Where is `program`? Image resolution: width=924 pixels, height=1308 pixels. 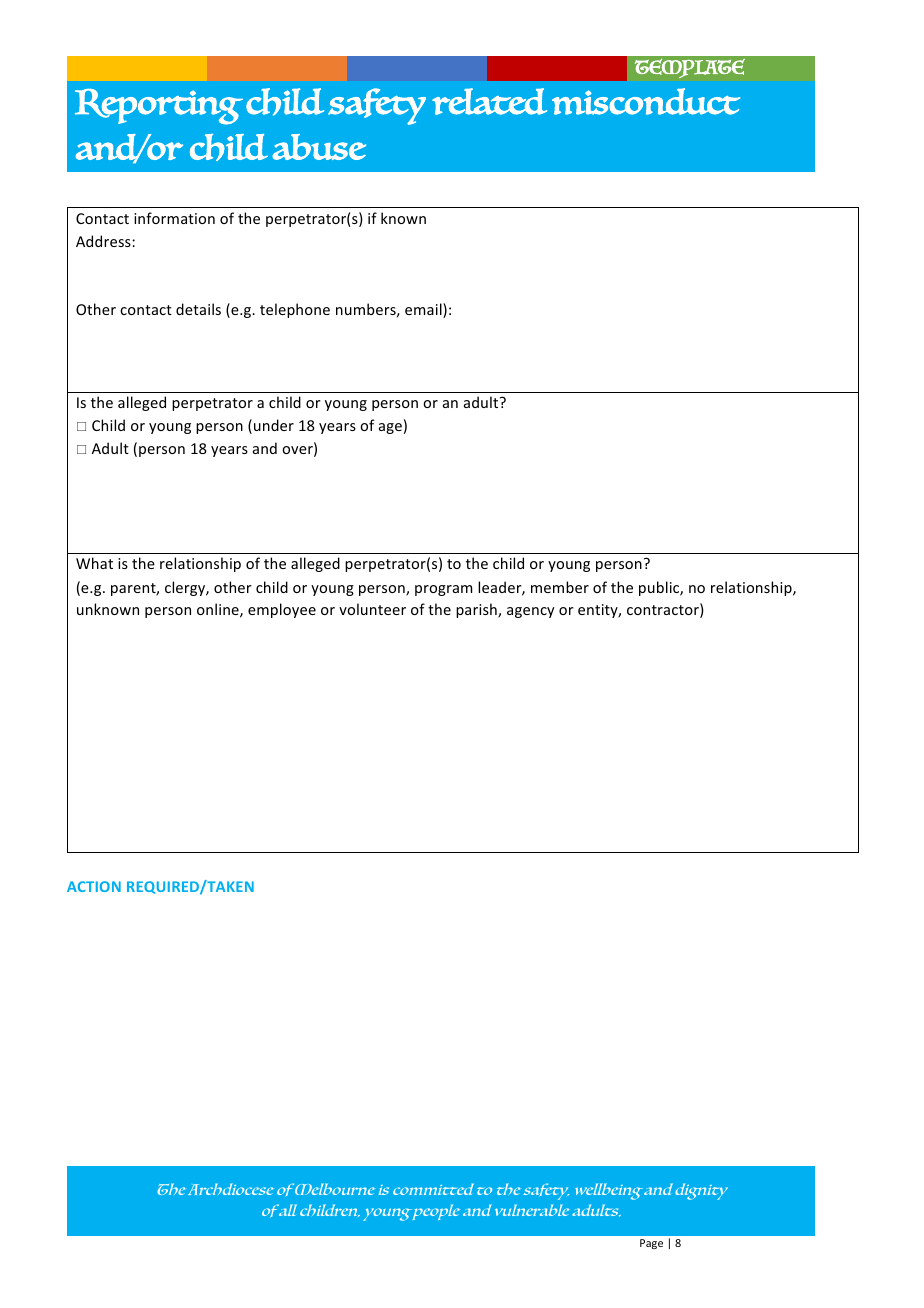 program is located at coordinates (443, 590).
